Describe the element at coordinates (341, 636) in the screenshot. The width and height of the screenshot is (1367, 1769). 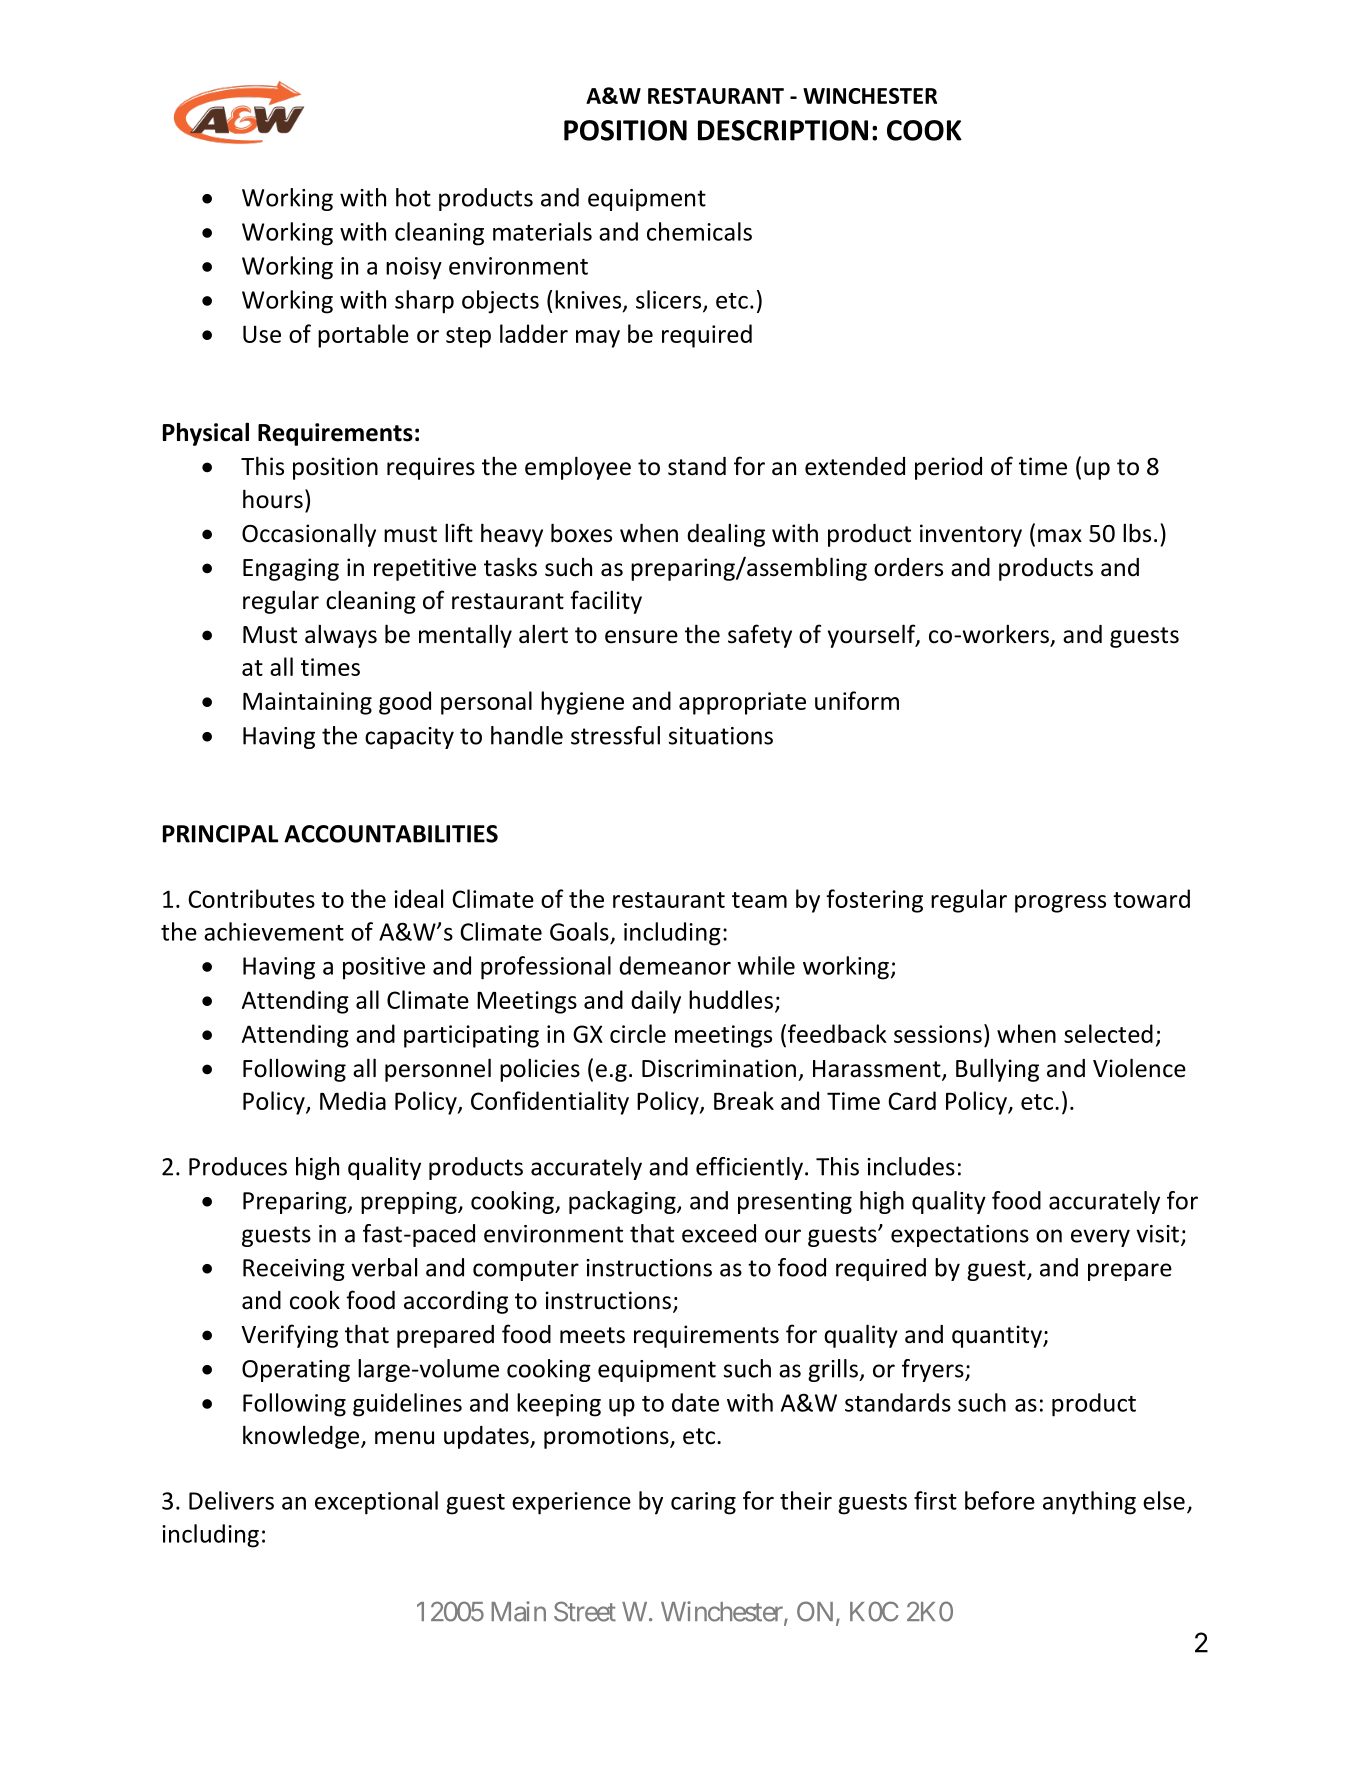
I see `always` at that location.
